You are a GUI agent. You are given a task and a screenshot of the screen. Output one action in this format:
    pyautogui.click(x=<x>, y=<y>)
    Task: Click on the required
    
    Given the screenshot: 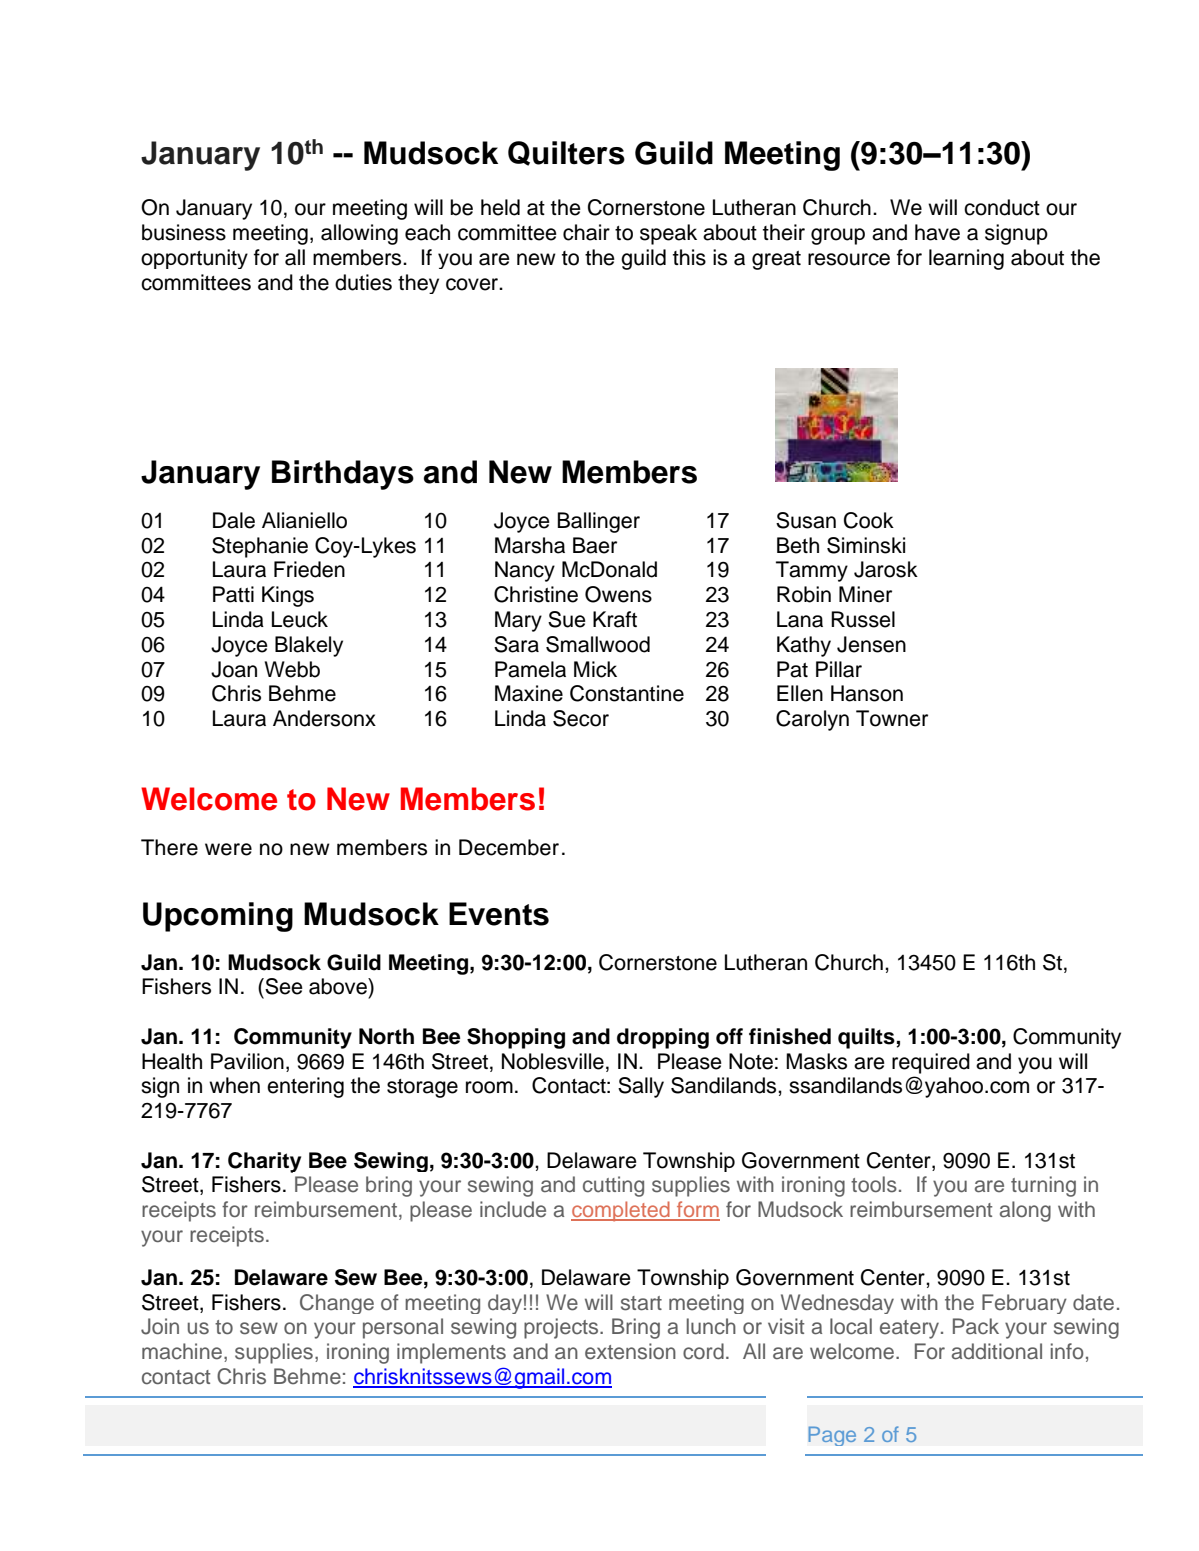 What is the action you would take?
    pyautogui.click(x=931, y=1063)
